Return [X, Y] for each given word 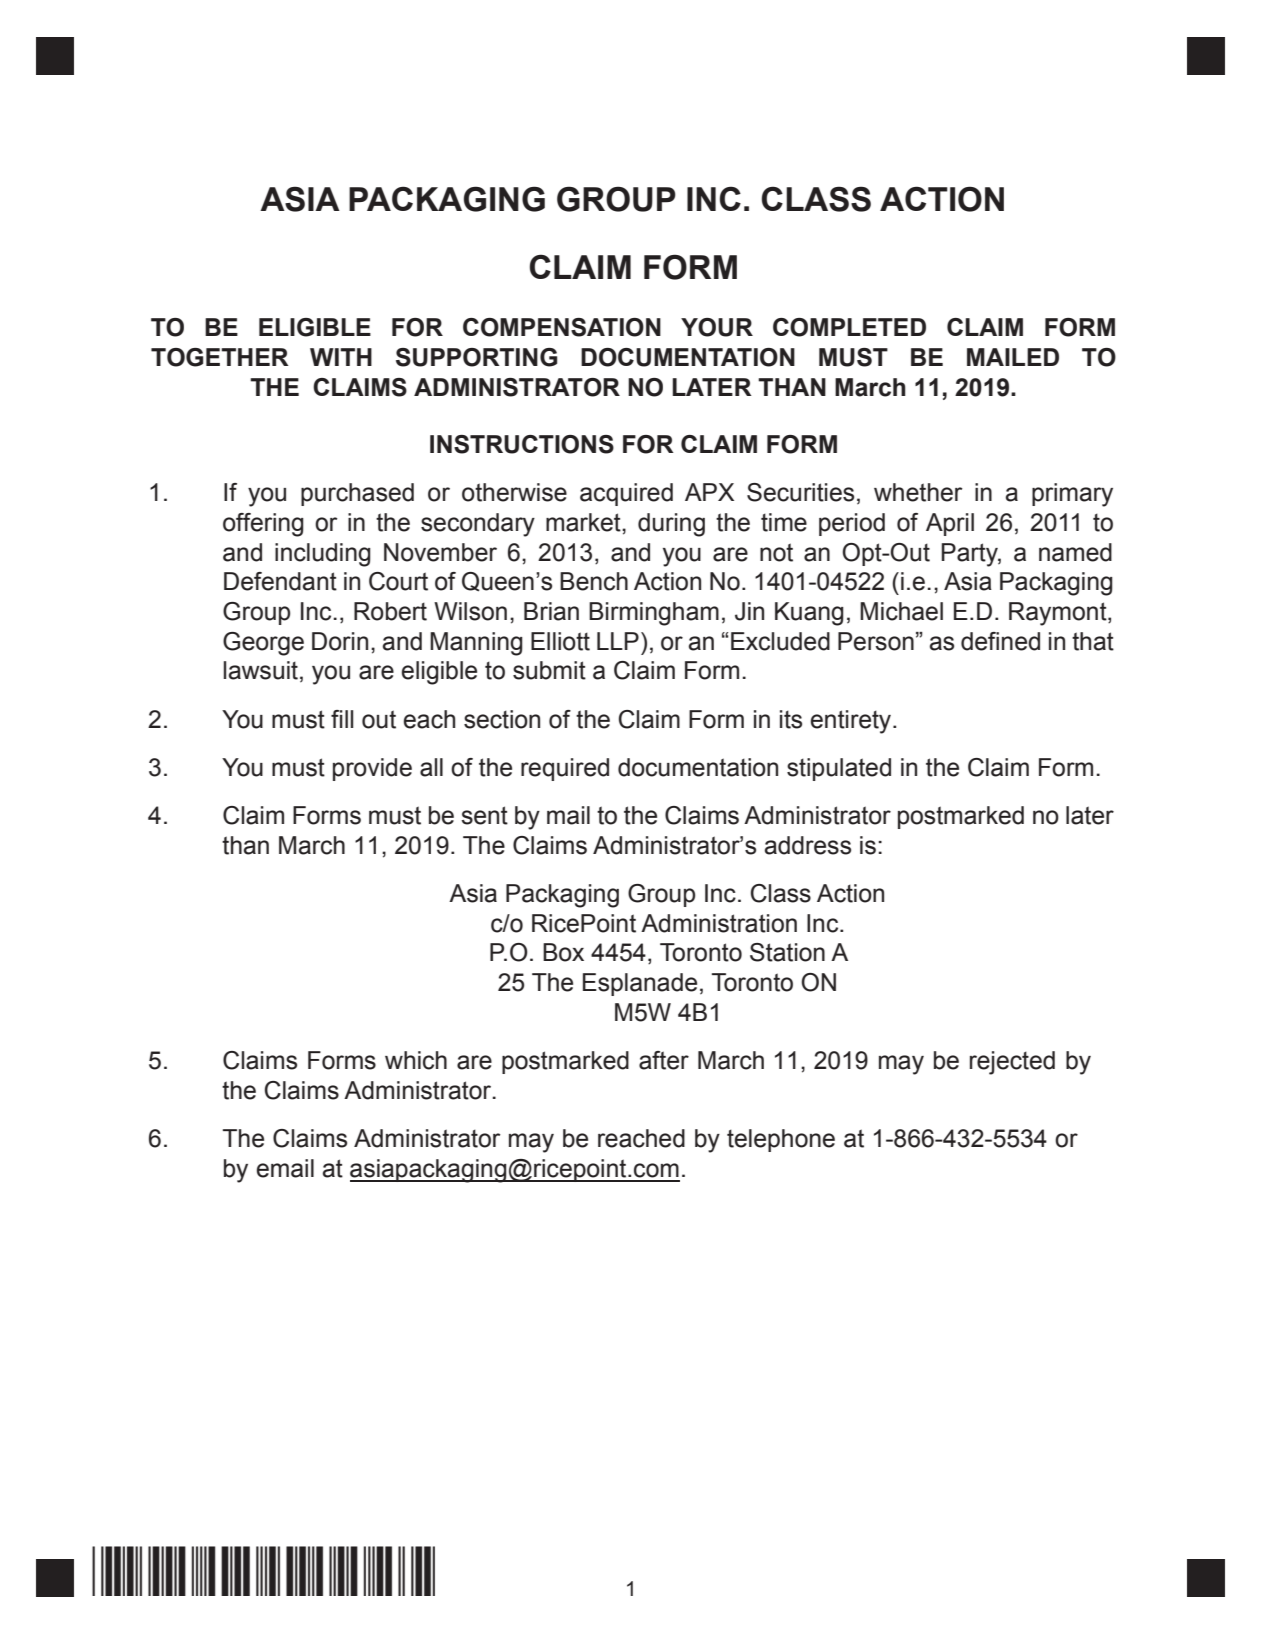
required [565, 769]
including [323, 555]
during [671, 525]
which [416, 1060]
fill [342, 719]
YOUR [717, 327]
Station [787, 952]
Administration [719, 923]
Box [563, 952]
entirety [852, 722]
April [950, 524]
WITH [341, 357]
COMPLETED [849, 327]
